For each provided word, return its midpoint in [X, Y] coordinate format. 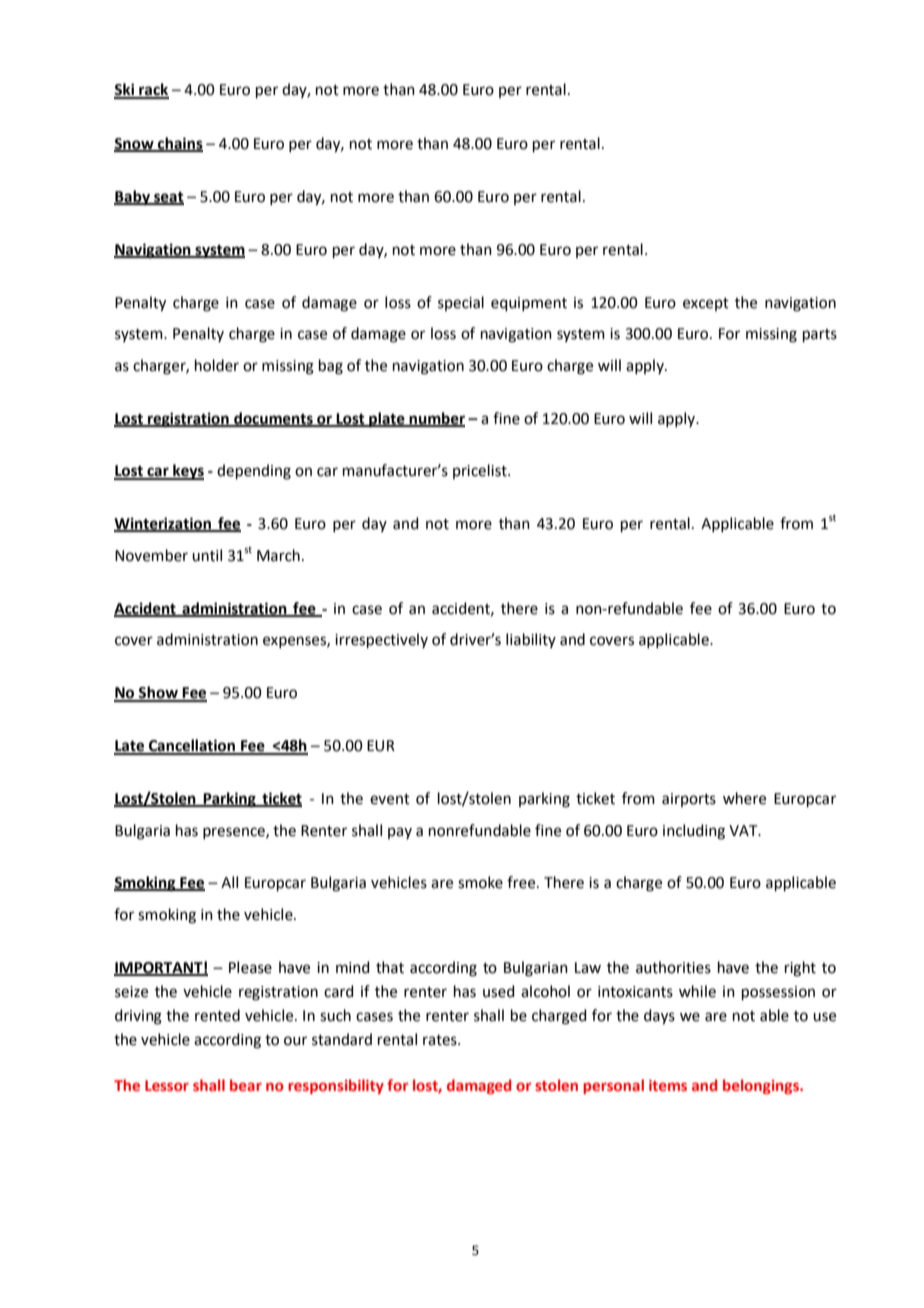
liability [531, 640]
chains [179, 144]
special [461, 303]
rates [441, 1040]
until [207, 555]
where [744, 798]
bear [246, 1085]
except [706, 304]
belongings [762, 1086]
